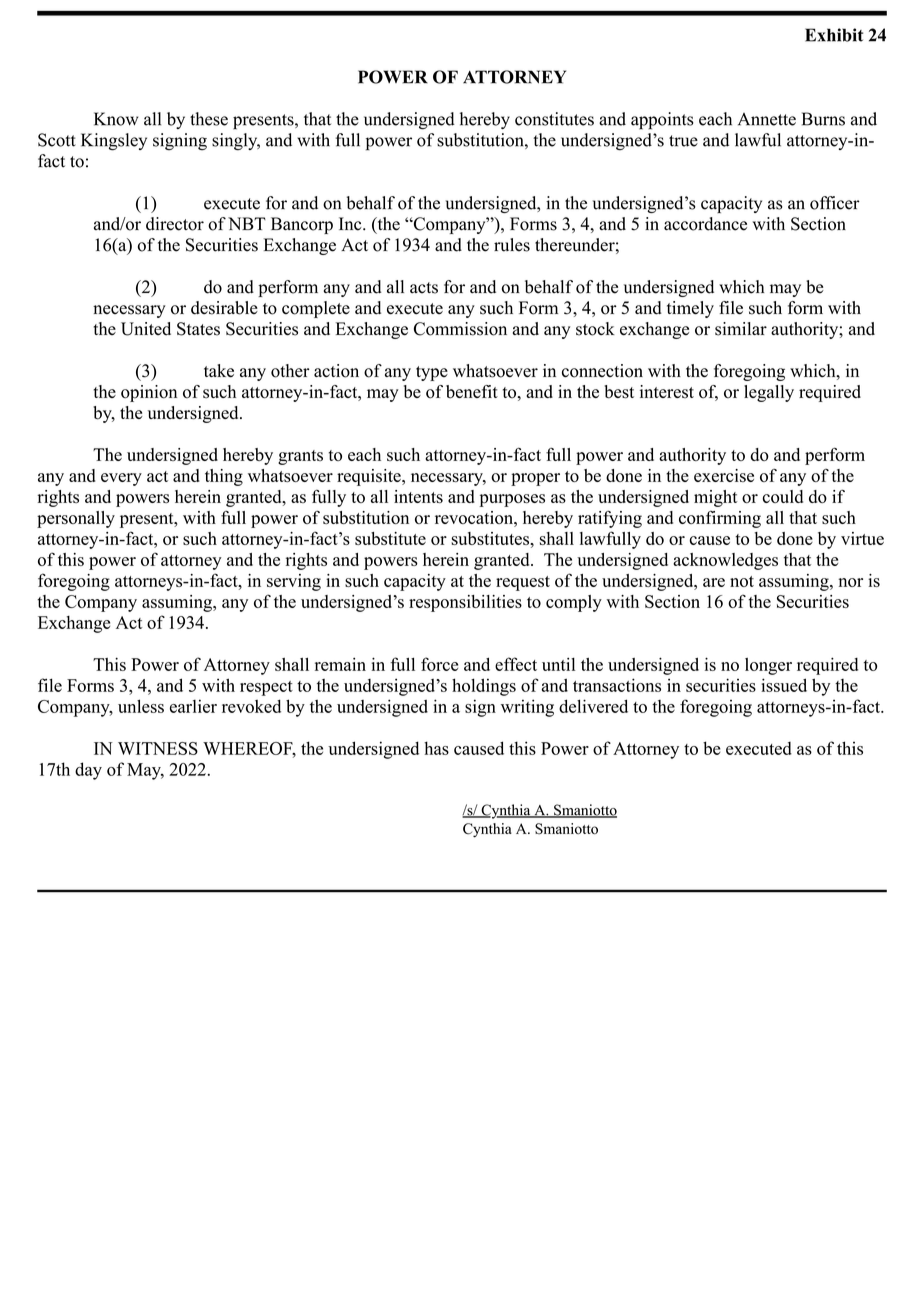  Describe the element at coordinates (834, 35) in the screenshot. I see `Exhibit` at that location.
